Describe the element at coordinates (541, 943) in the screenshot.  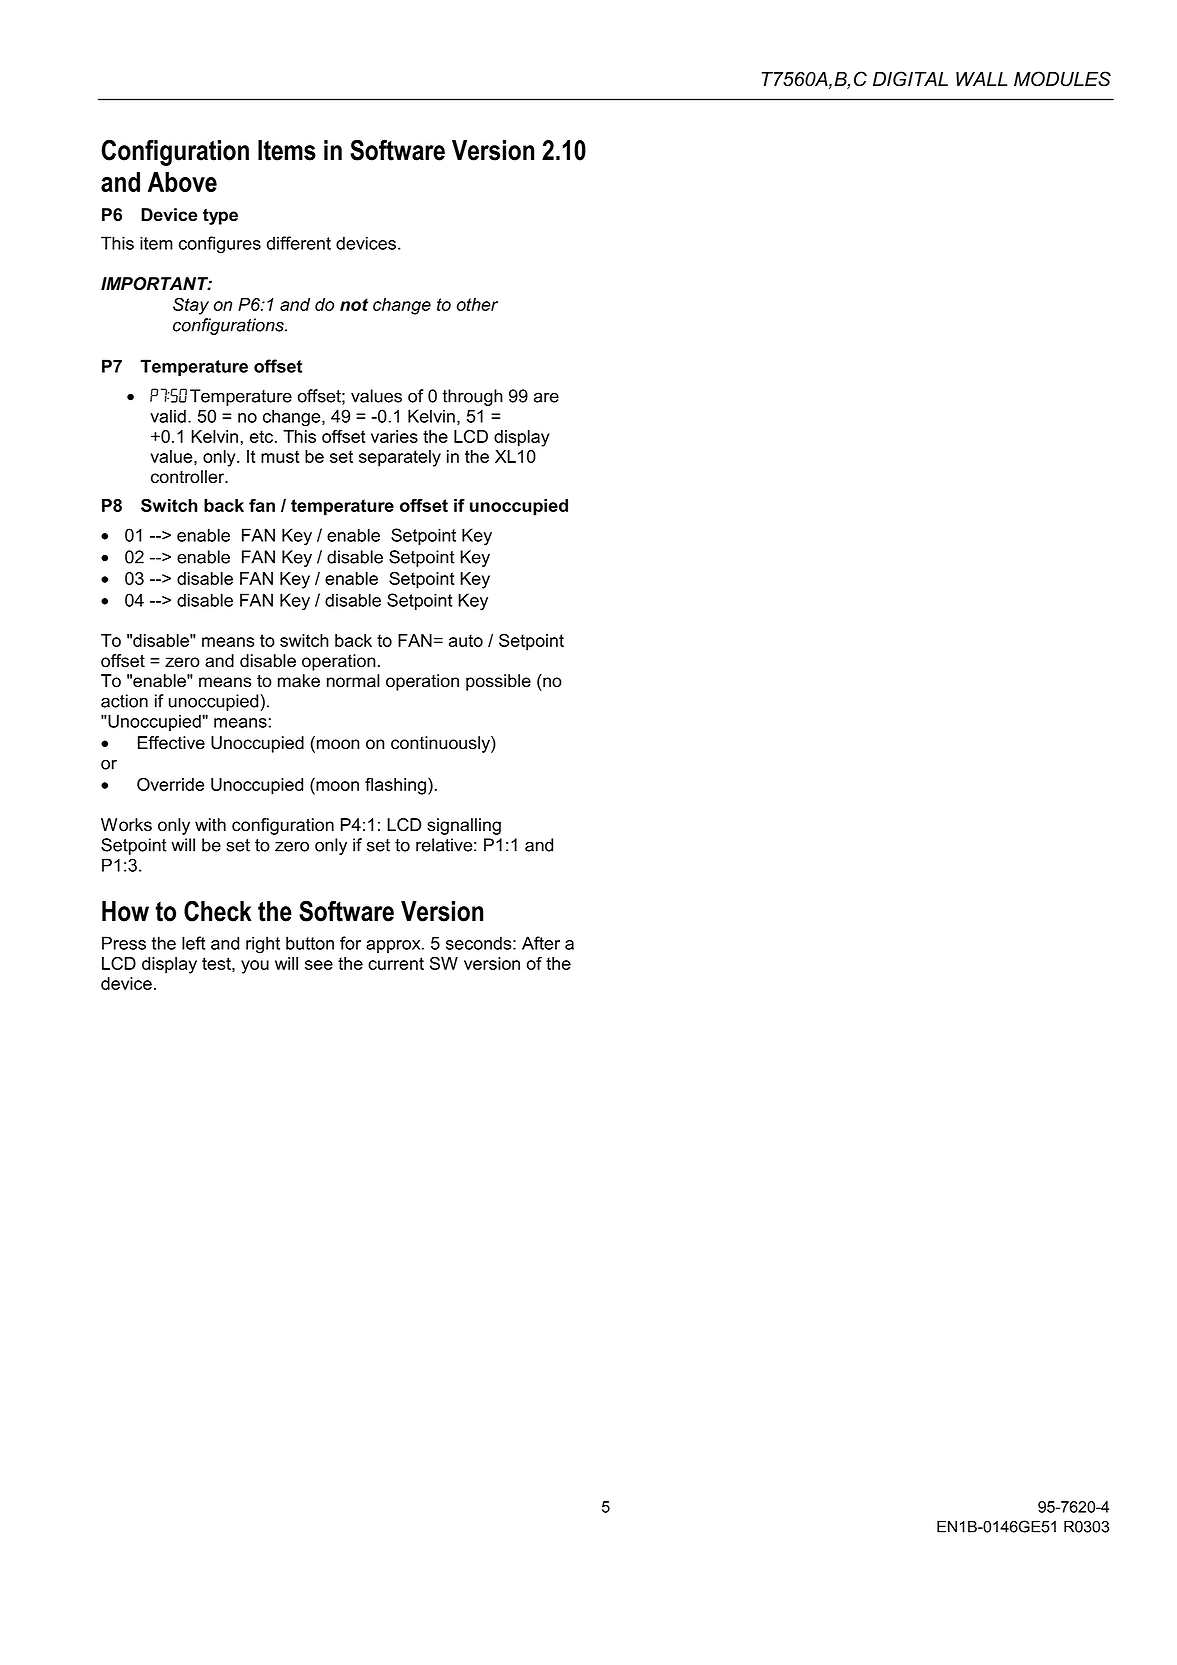
I see `After` at that location.
